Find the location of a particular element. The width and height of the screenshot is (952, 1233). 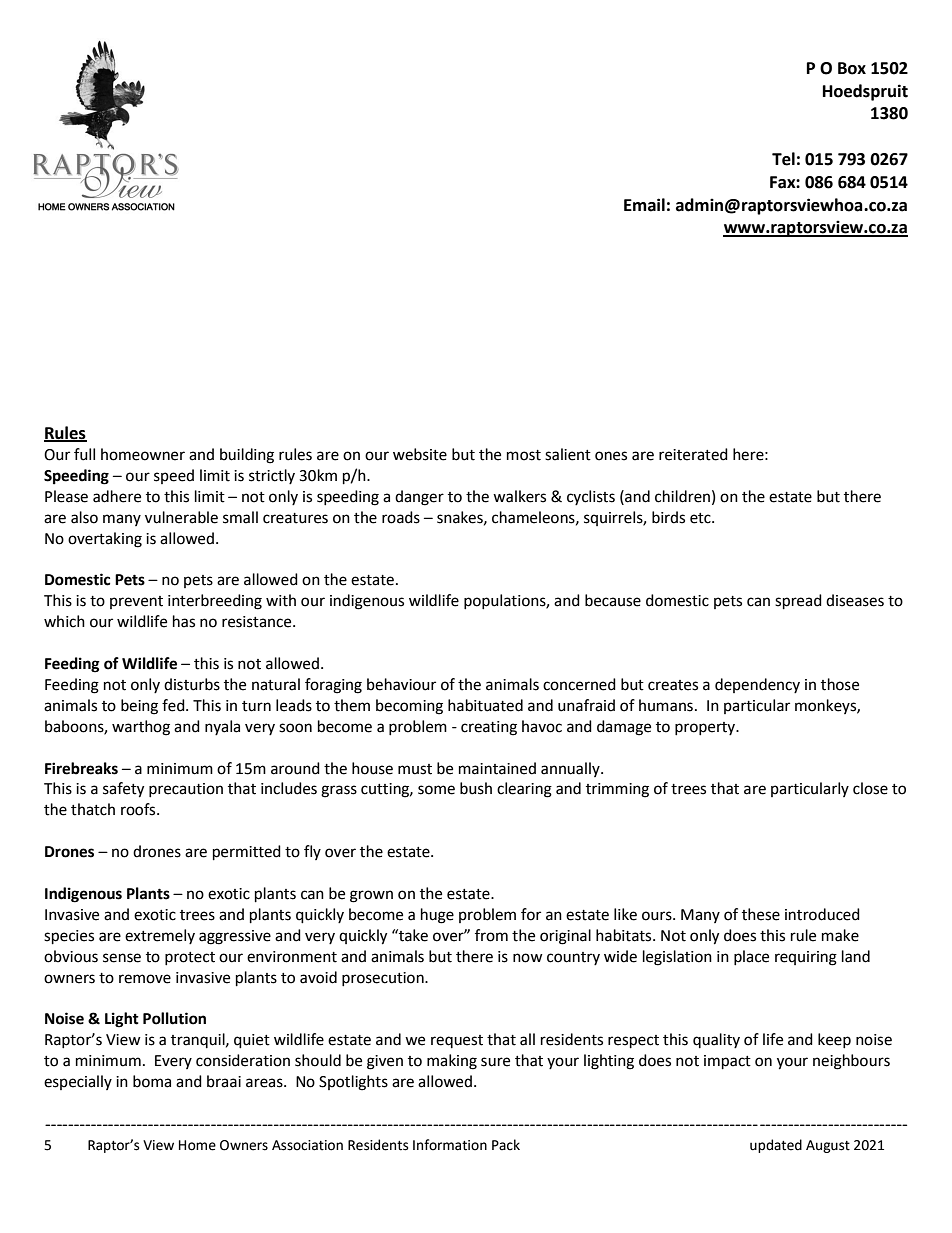

reiterated is located at coordinates (693, 454).
